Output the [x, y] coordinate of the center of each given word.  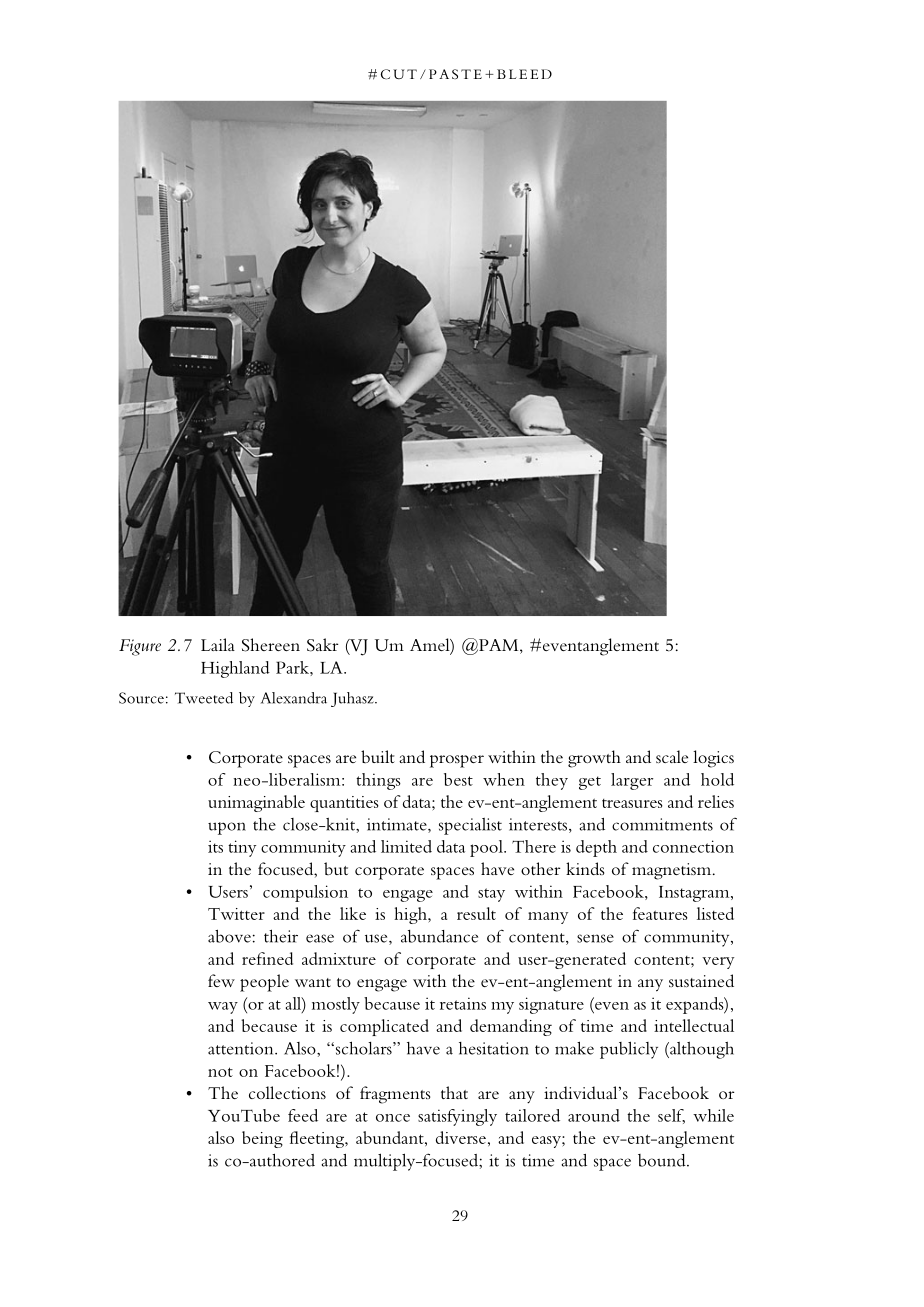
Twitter [236, 914]
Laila [218, 644]
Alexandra [294, 698]
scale [672, 756]
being [262, 1139]
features [660, 913]
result [476, 913]
